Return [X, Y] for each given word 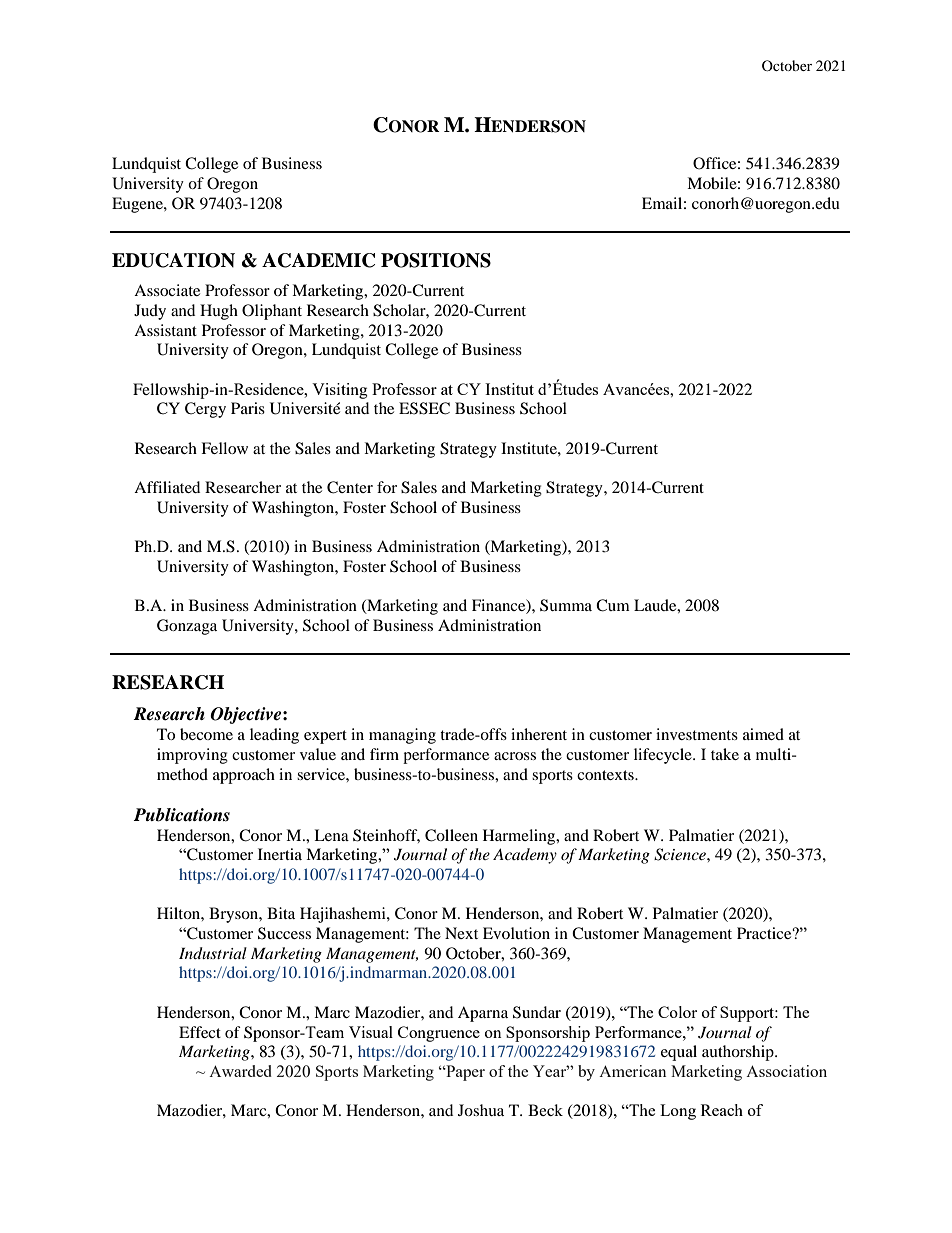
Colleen [451, 835]
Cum [613, 605]
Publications [181, 815]
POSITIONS [436, 260]
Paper [464, 1073]
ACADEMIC [318, 260]
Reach [722, 1110]
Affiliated [167, 487]
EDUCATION [173, 260]
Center [350, 487]
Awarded [240, 1071]
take [725, 754]
